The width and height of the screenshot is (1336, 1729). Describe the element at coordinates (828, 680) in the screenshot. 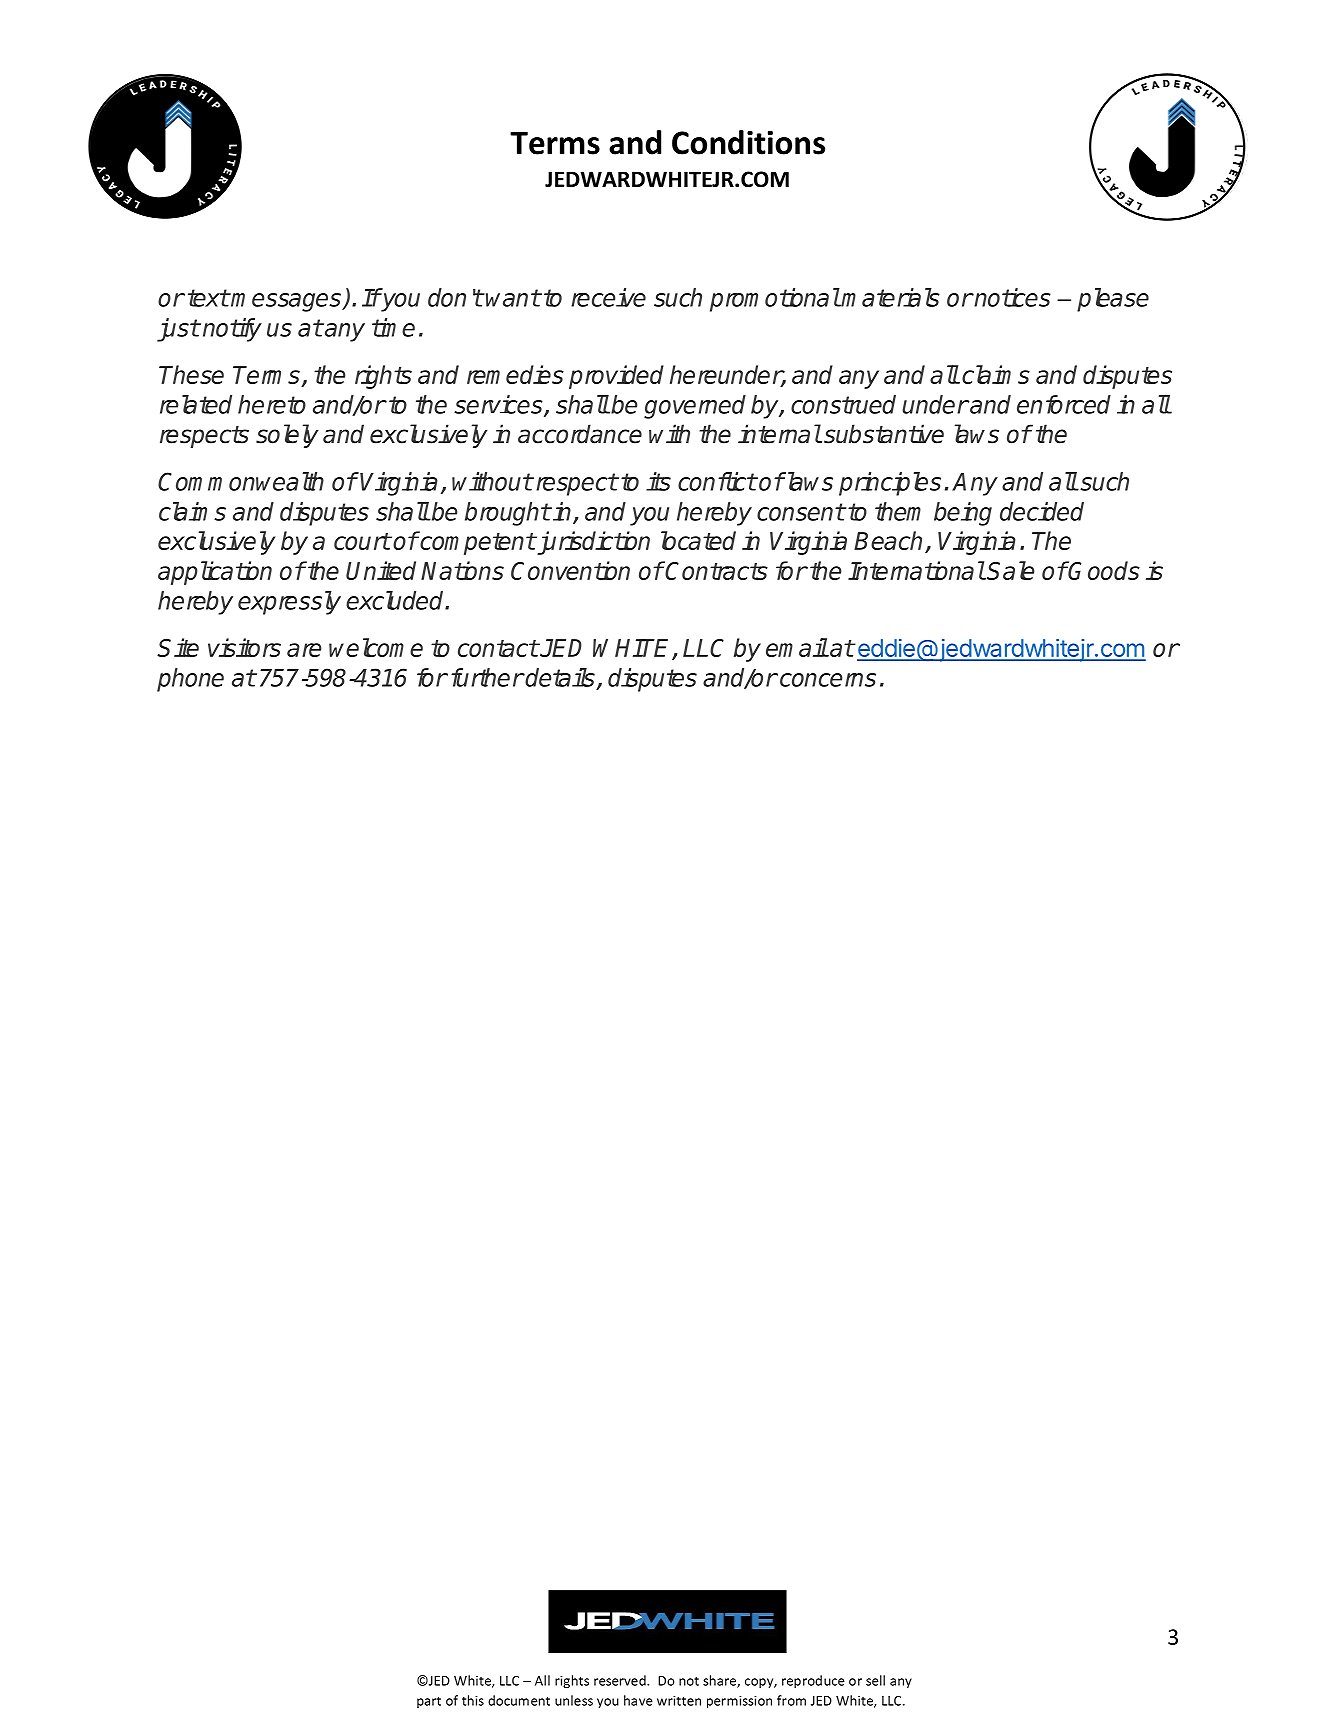

I see `concerns` at that location.
